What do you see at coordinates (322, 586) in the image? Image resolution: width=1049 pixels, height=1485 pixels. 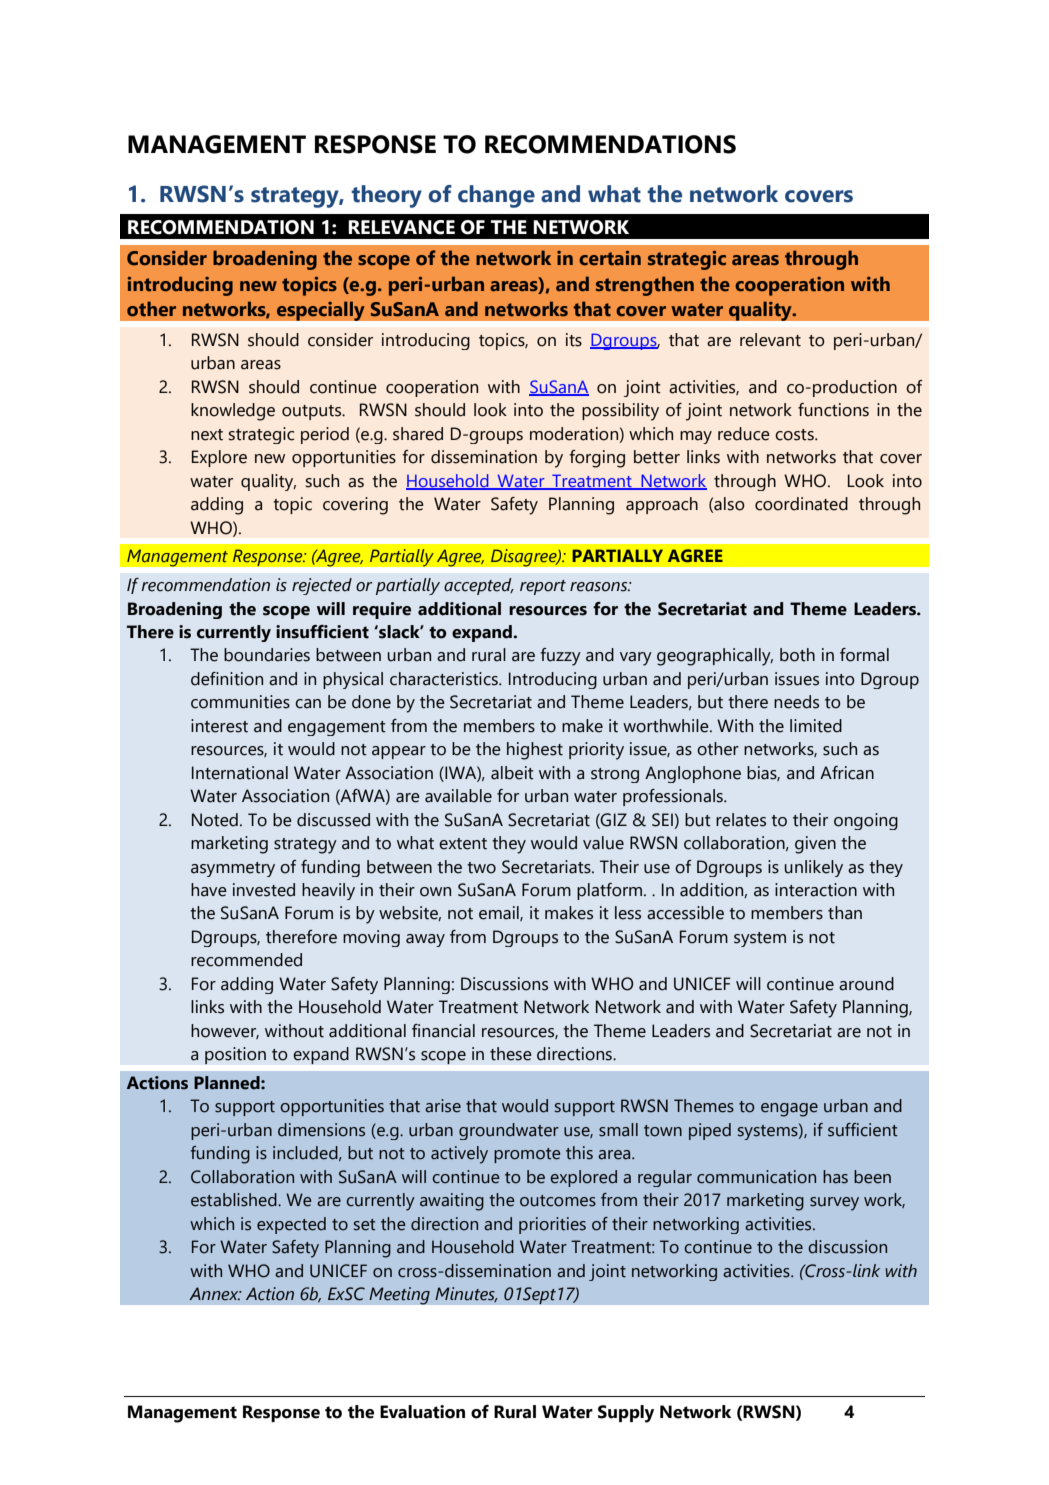 I see `rejected` at bounding box center [322, 586].
